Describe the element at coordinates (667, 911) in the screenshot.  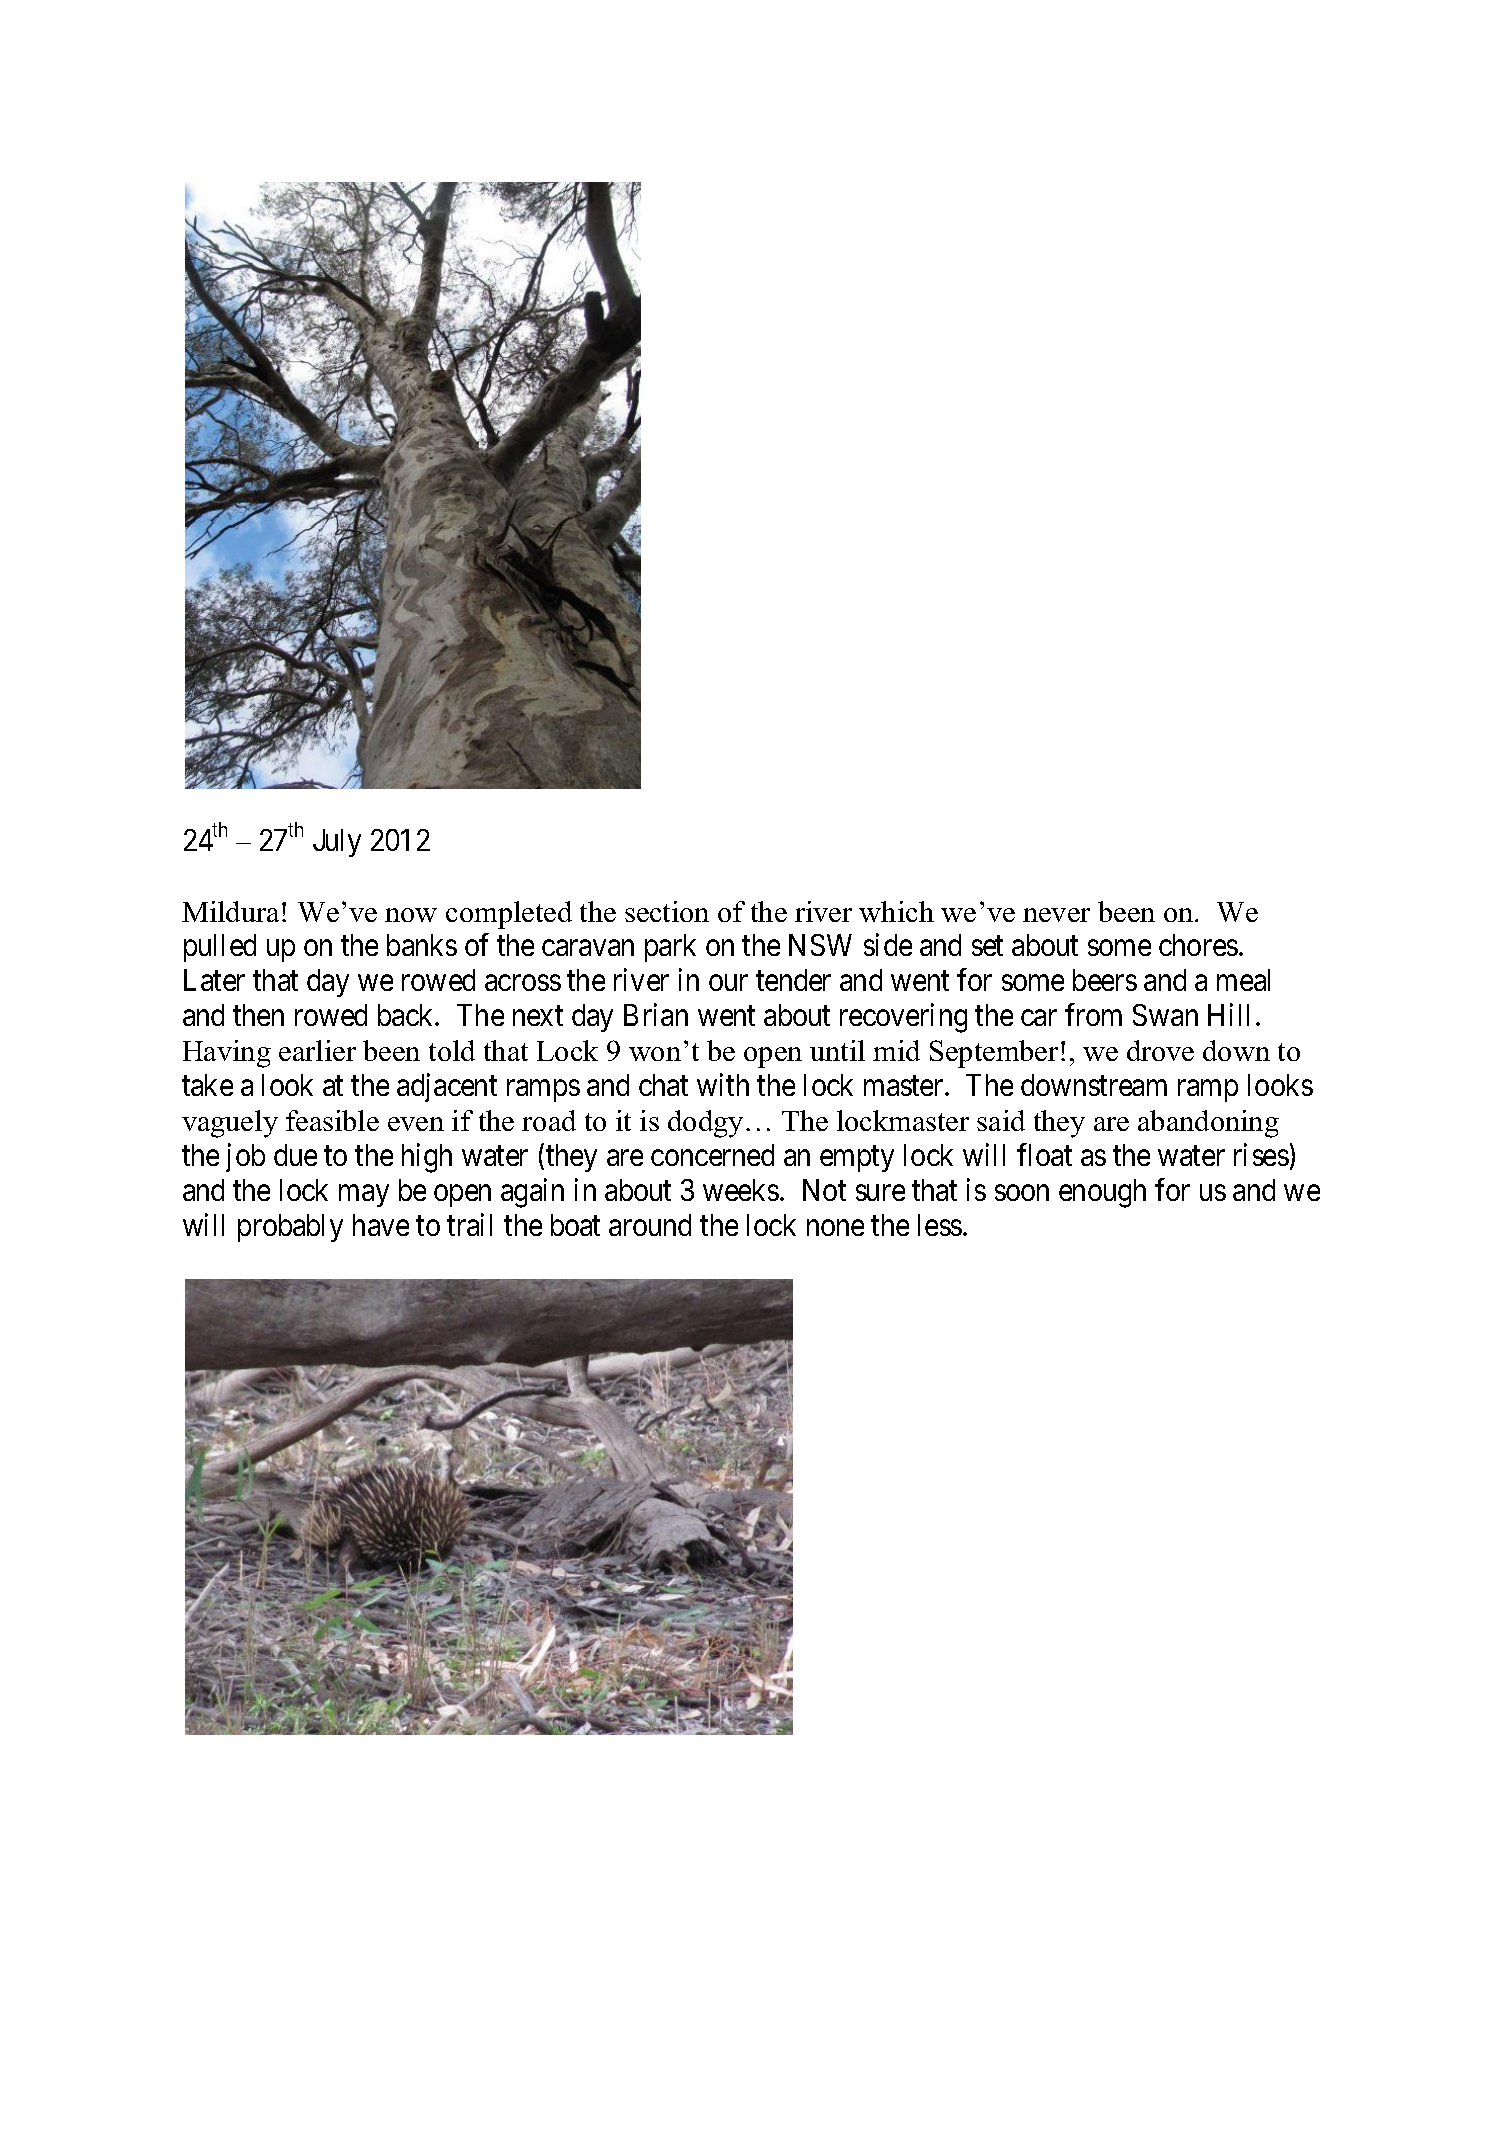
I see `section` at that location.
